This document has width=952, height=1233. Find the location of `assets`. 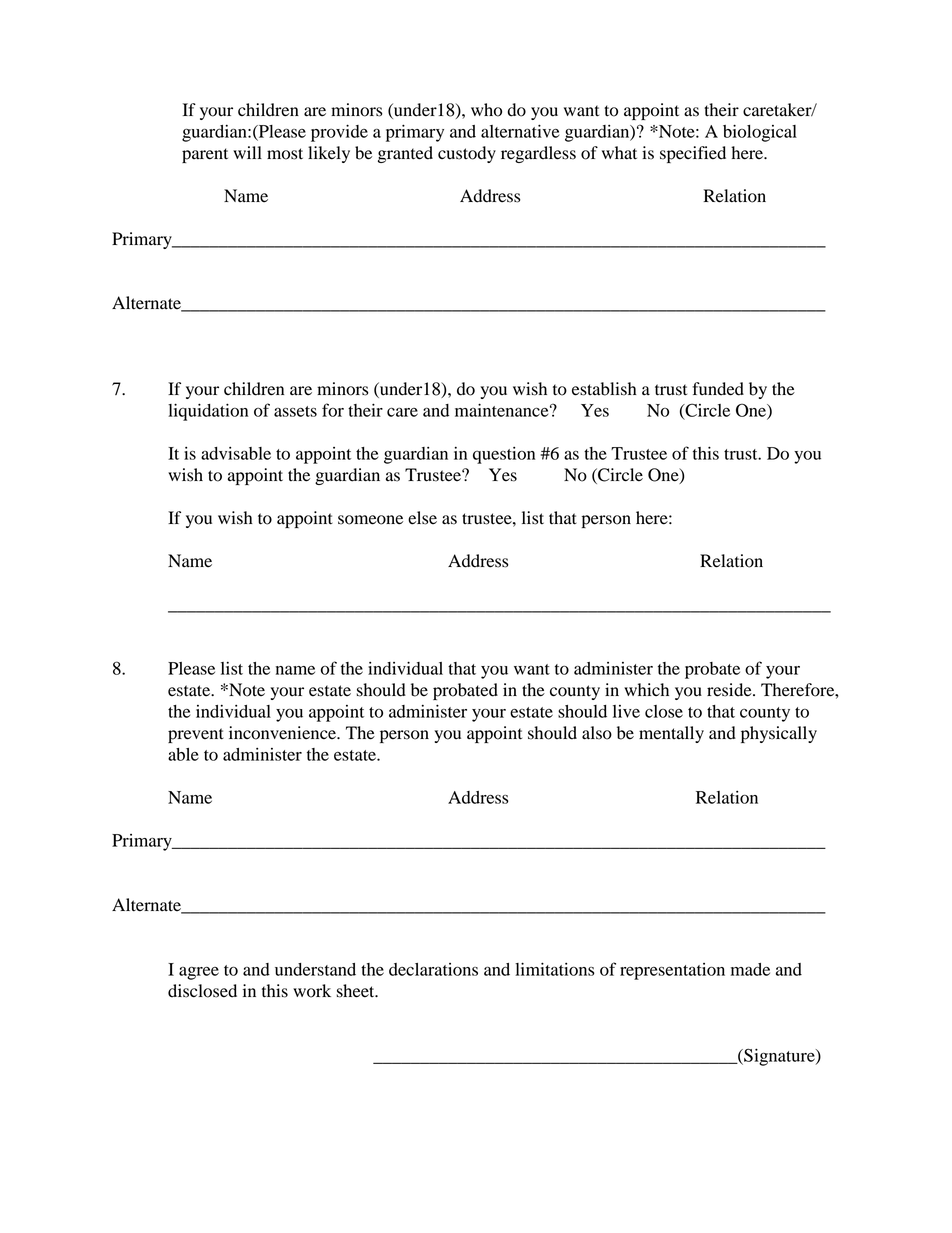

assets is located at coordinates (295, 411).
